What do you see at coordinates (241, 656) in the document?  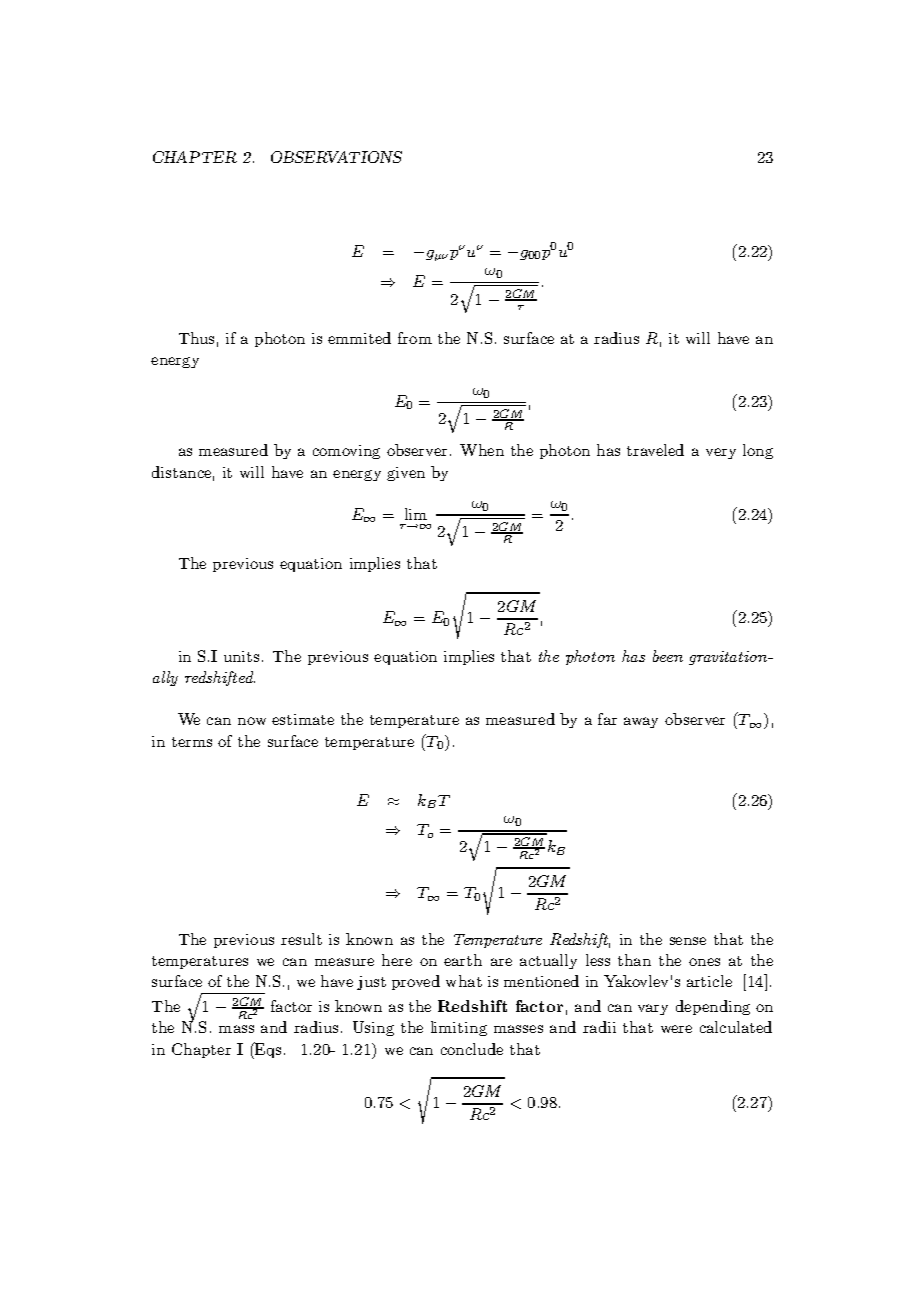 I see `units` at bounding box center [241, 656].
